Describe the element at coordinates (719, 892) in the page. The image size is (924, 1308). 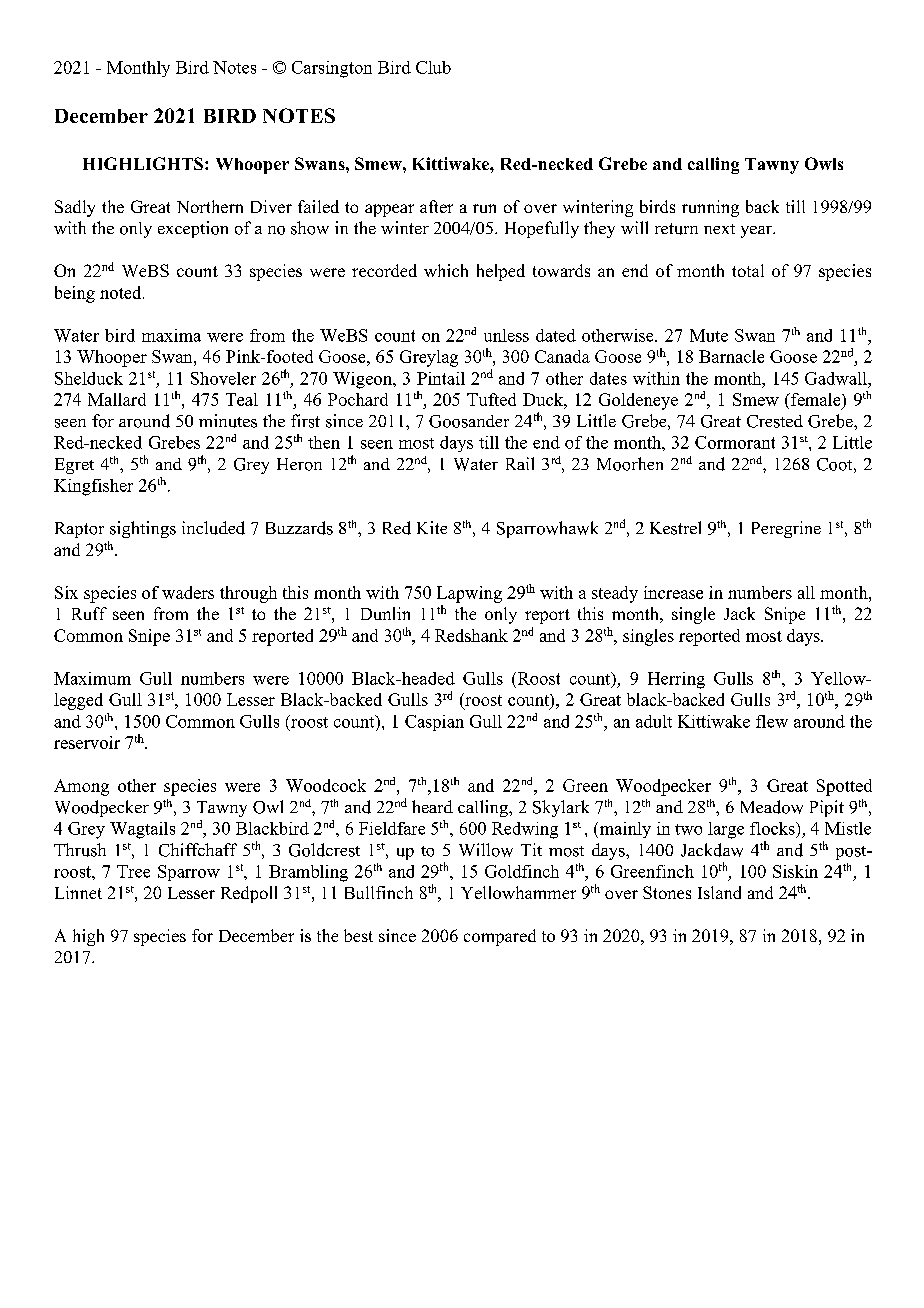
I see `Island` at that location.
